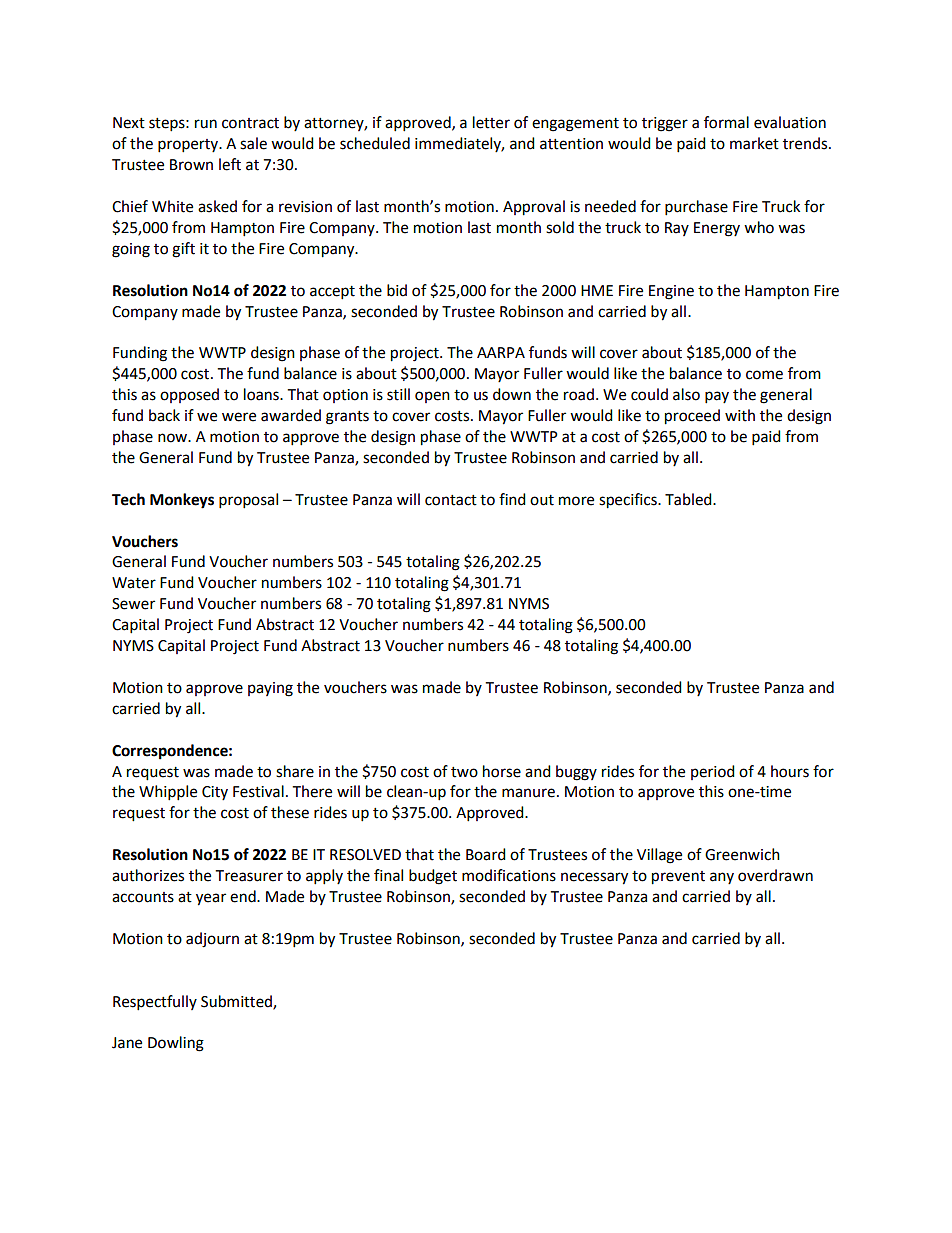  Describe the element at coordinates (464, 772) in the screenshot. I see `two` at that location.
